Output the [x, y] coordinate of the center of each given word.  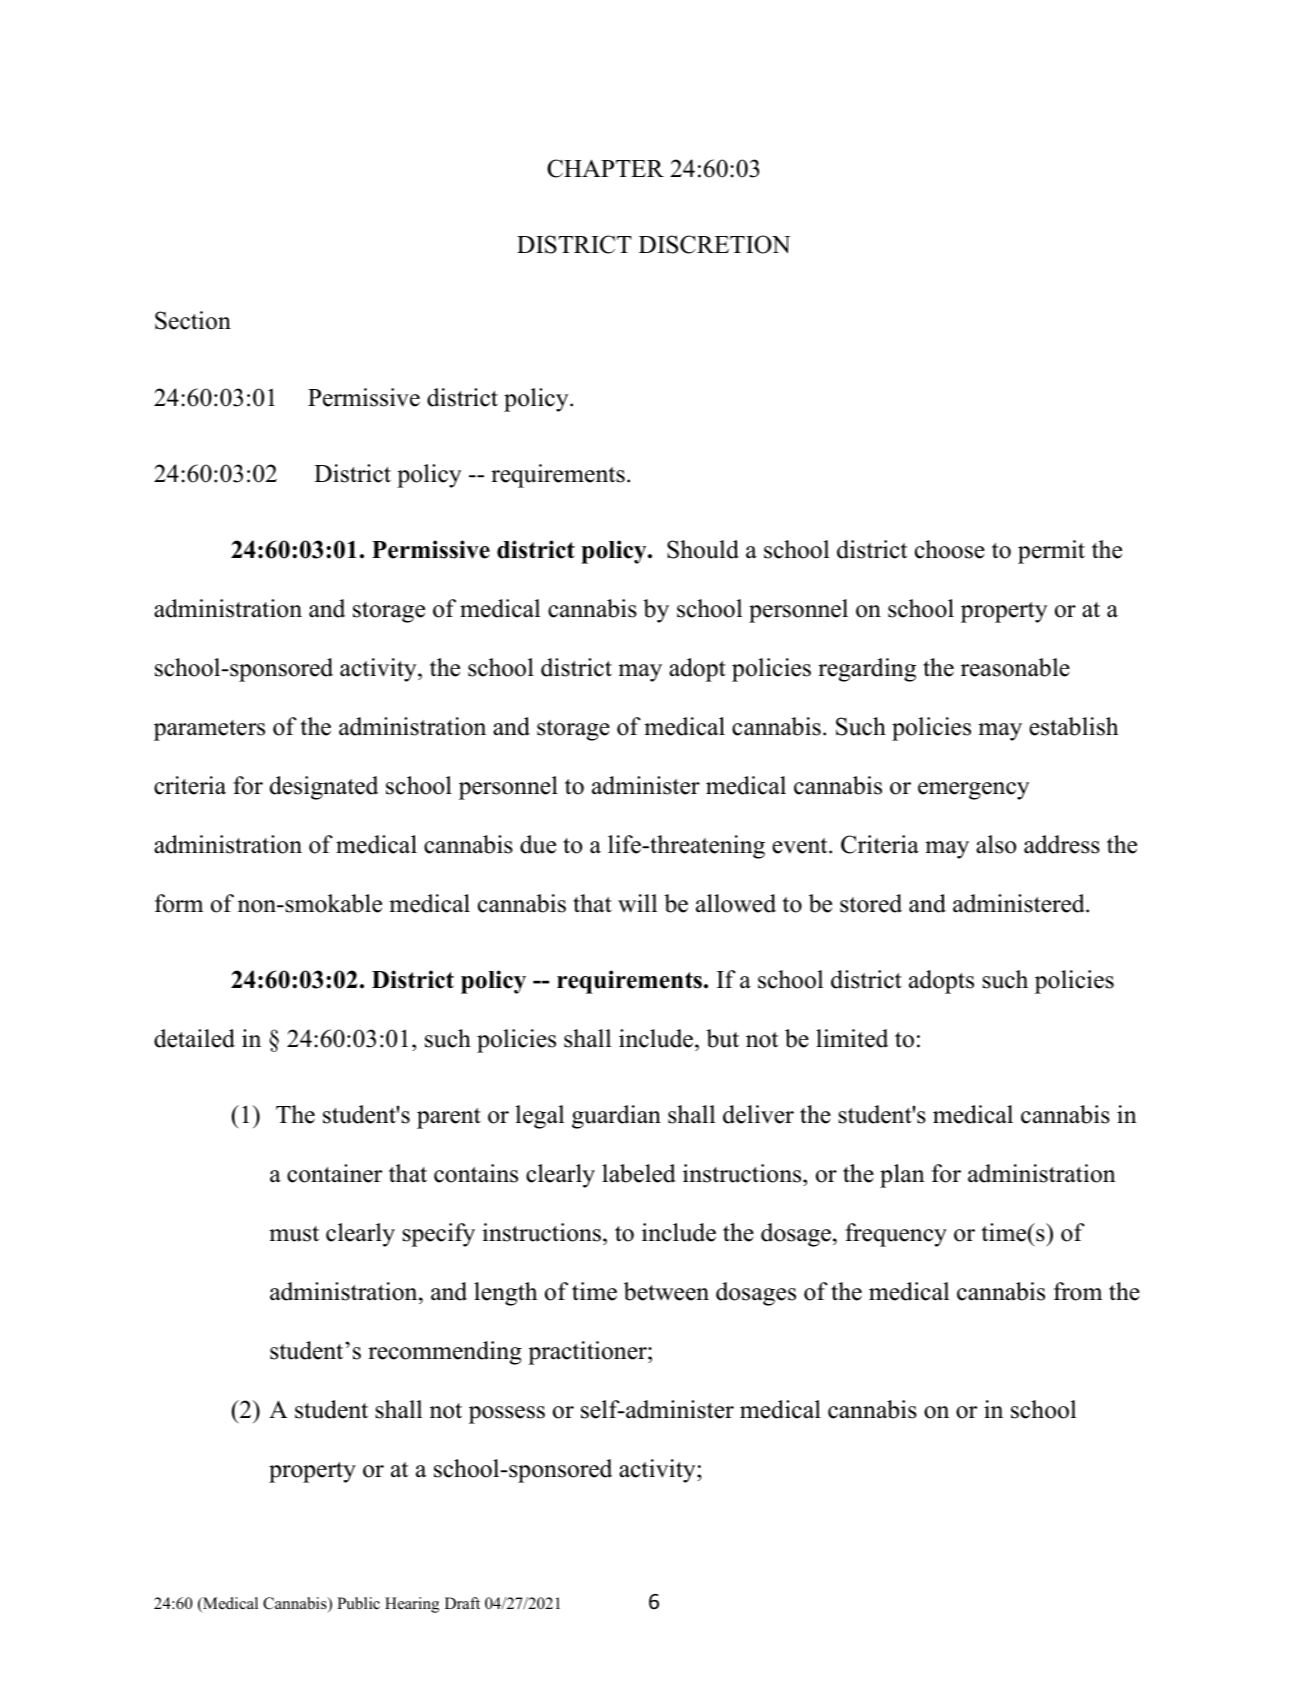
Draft [462, 1603]
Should [703, 549]
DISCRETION [714, 244]
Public [358, 1603]
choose [950, 549]
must [294, 1234]
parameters [209, 730]
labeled [639, 1173]
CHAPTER [605, 168]
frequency [896, 1235]
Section [193, 320]
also [996, 844]
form [179, 903]
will [637, 903]
